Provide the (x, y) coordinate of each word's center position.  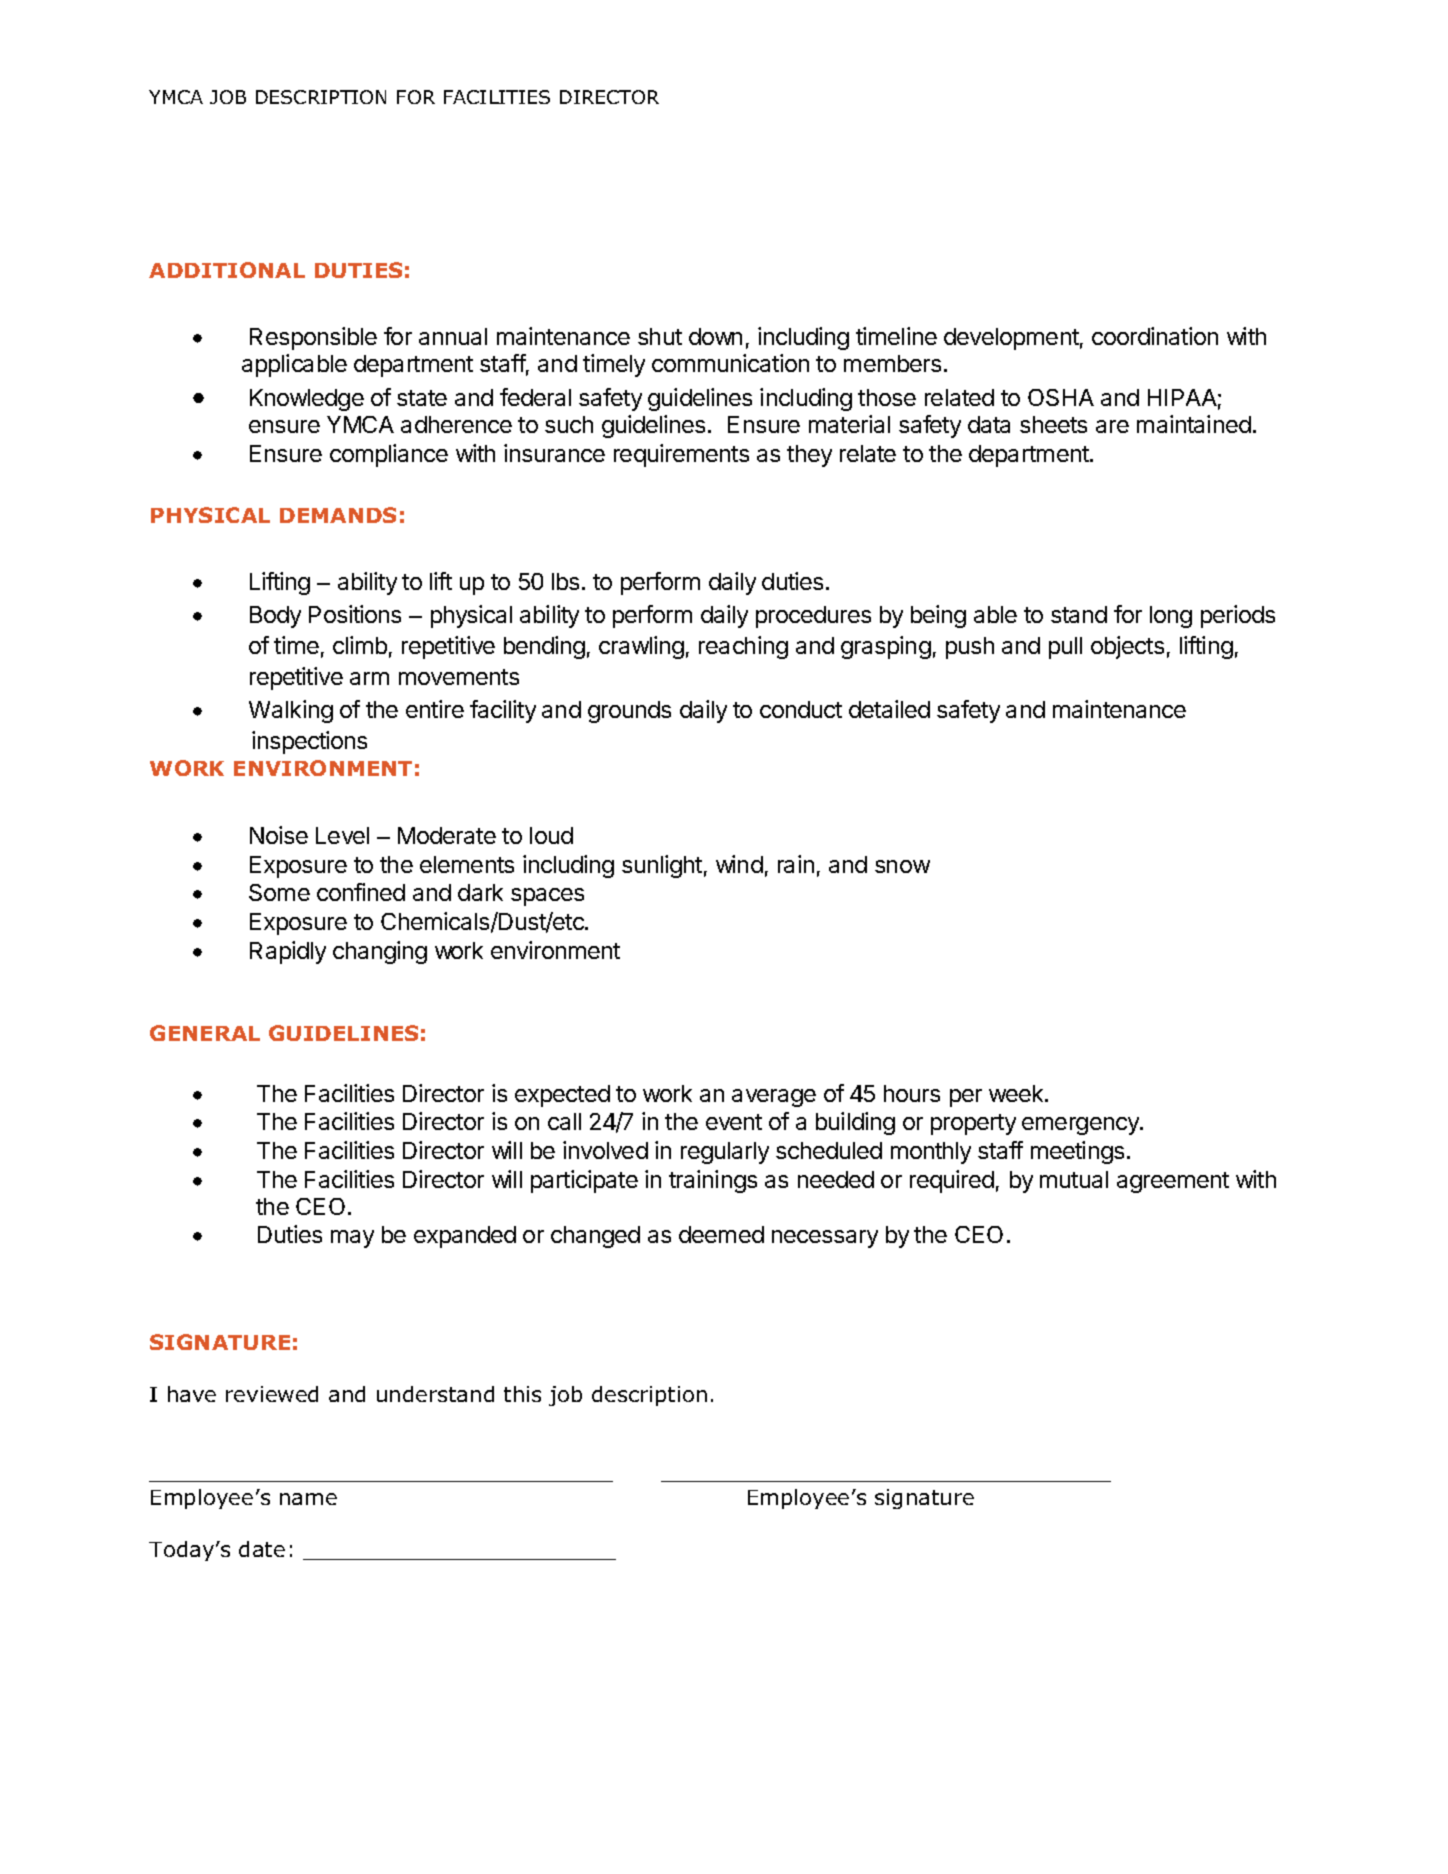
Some (279, 892)
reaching (743, 647)
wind (739, 864)
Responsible (313, 338)
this (522, 1394)
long (1171, 617)
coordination (1155, 336)
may (352, 1239)
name (308, 1499)
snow (902, 866)
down (715, 336)
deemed (721, 1234)
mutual (1074, 1179)
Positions (355, 614)
